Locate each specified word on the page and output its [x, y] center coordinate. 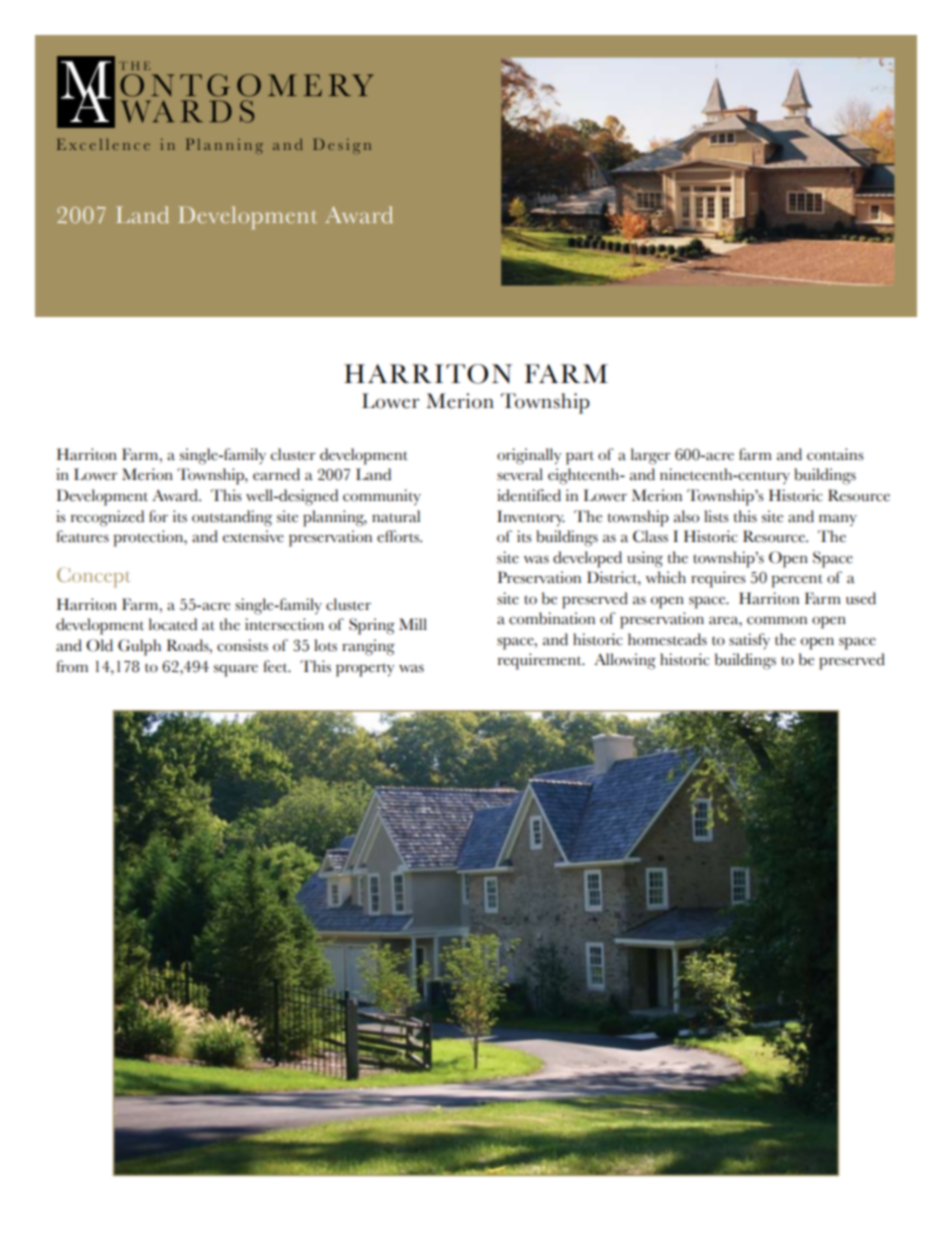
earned [276, 474]
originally [529, 456]
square [236, 670]
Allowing [625, 661]
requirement [541, 661]
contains [835, 454]
